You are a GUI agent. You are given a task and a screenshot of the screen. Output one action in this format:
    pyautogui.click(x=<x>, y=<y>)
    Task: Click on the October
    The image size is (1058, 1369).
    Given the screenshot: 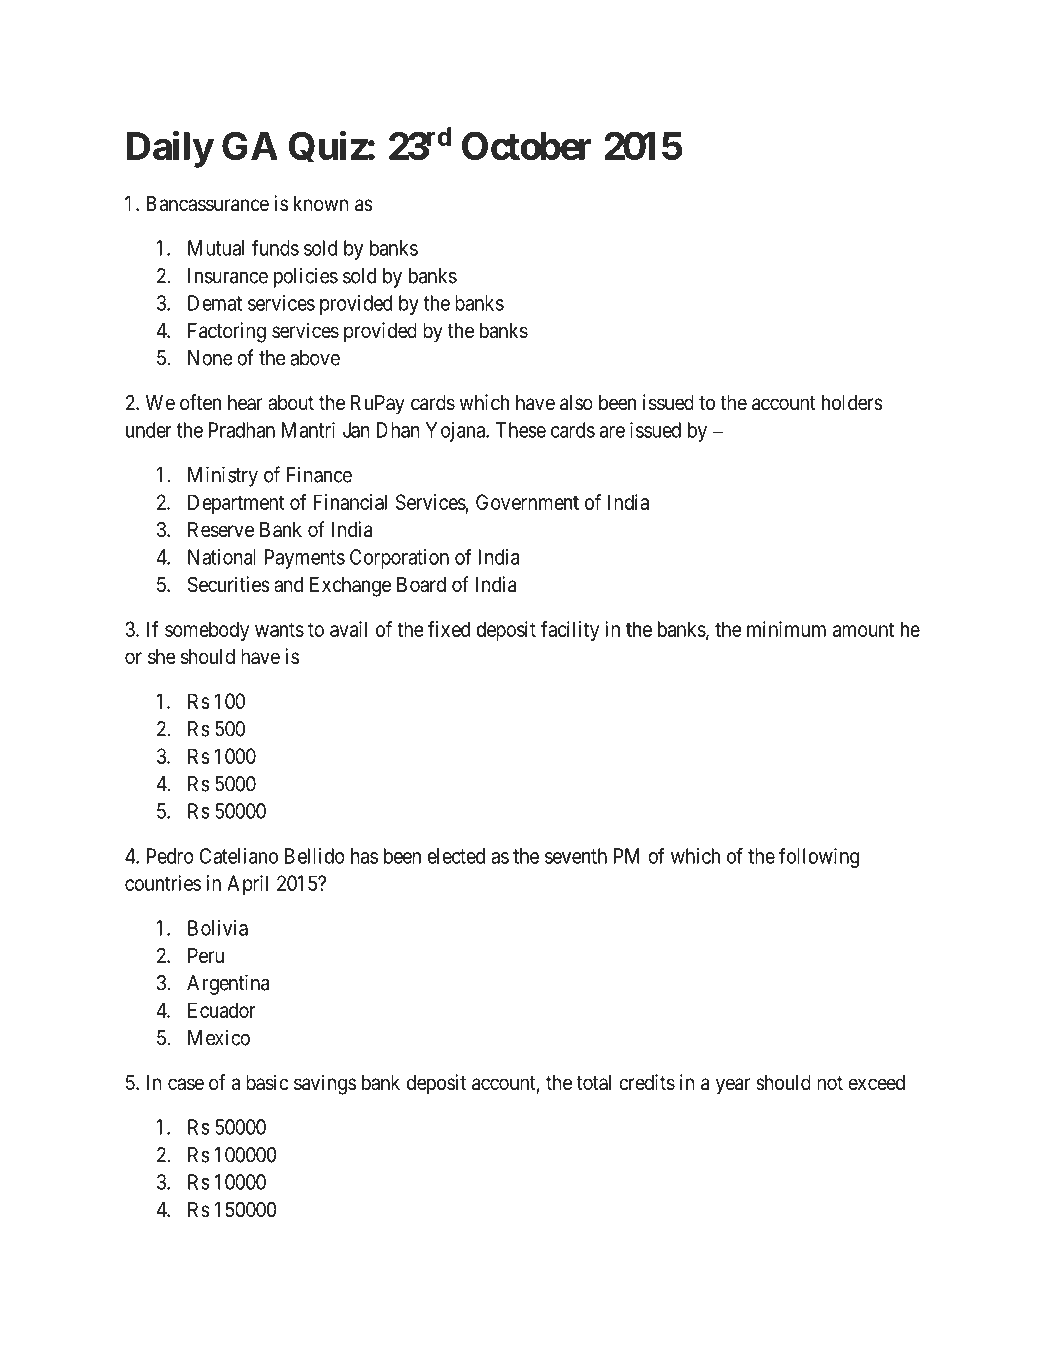 What is the action you would take?
    pyautogui.click(x=527, y=145)
